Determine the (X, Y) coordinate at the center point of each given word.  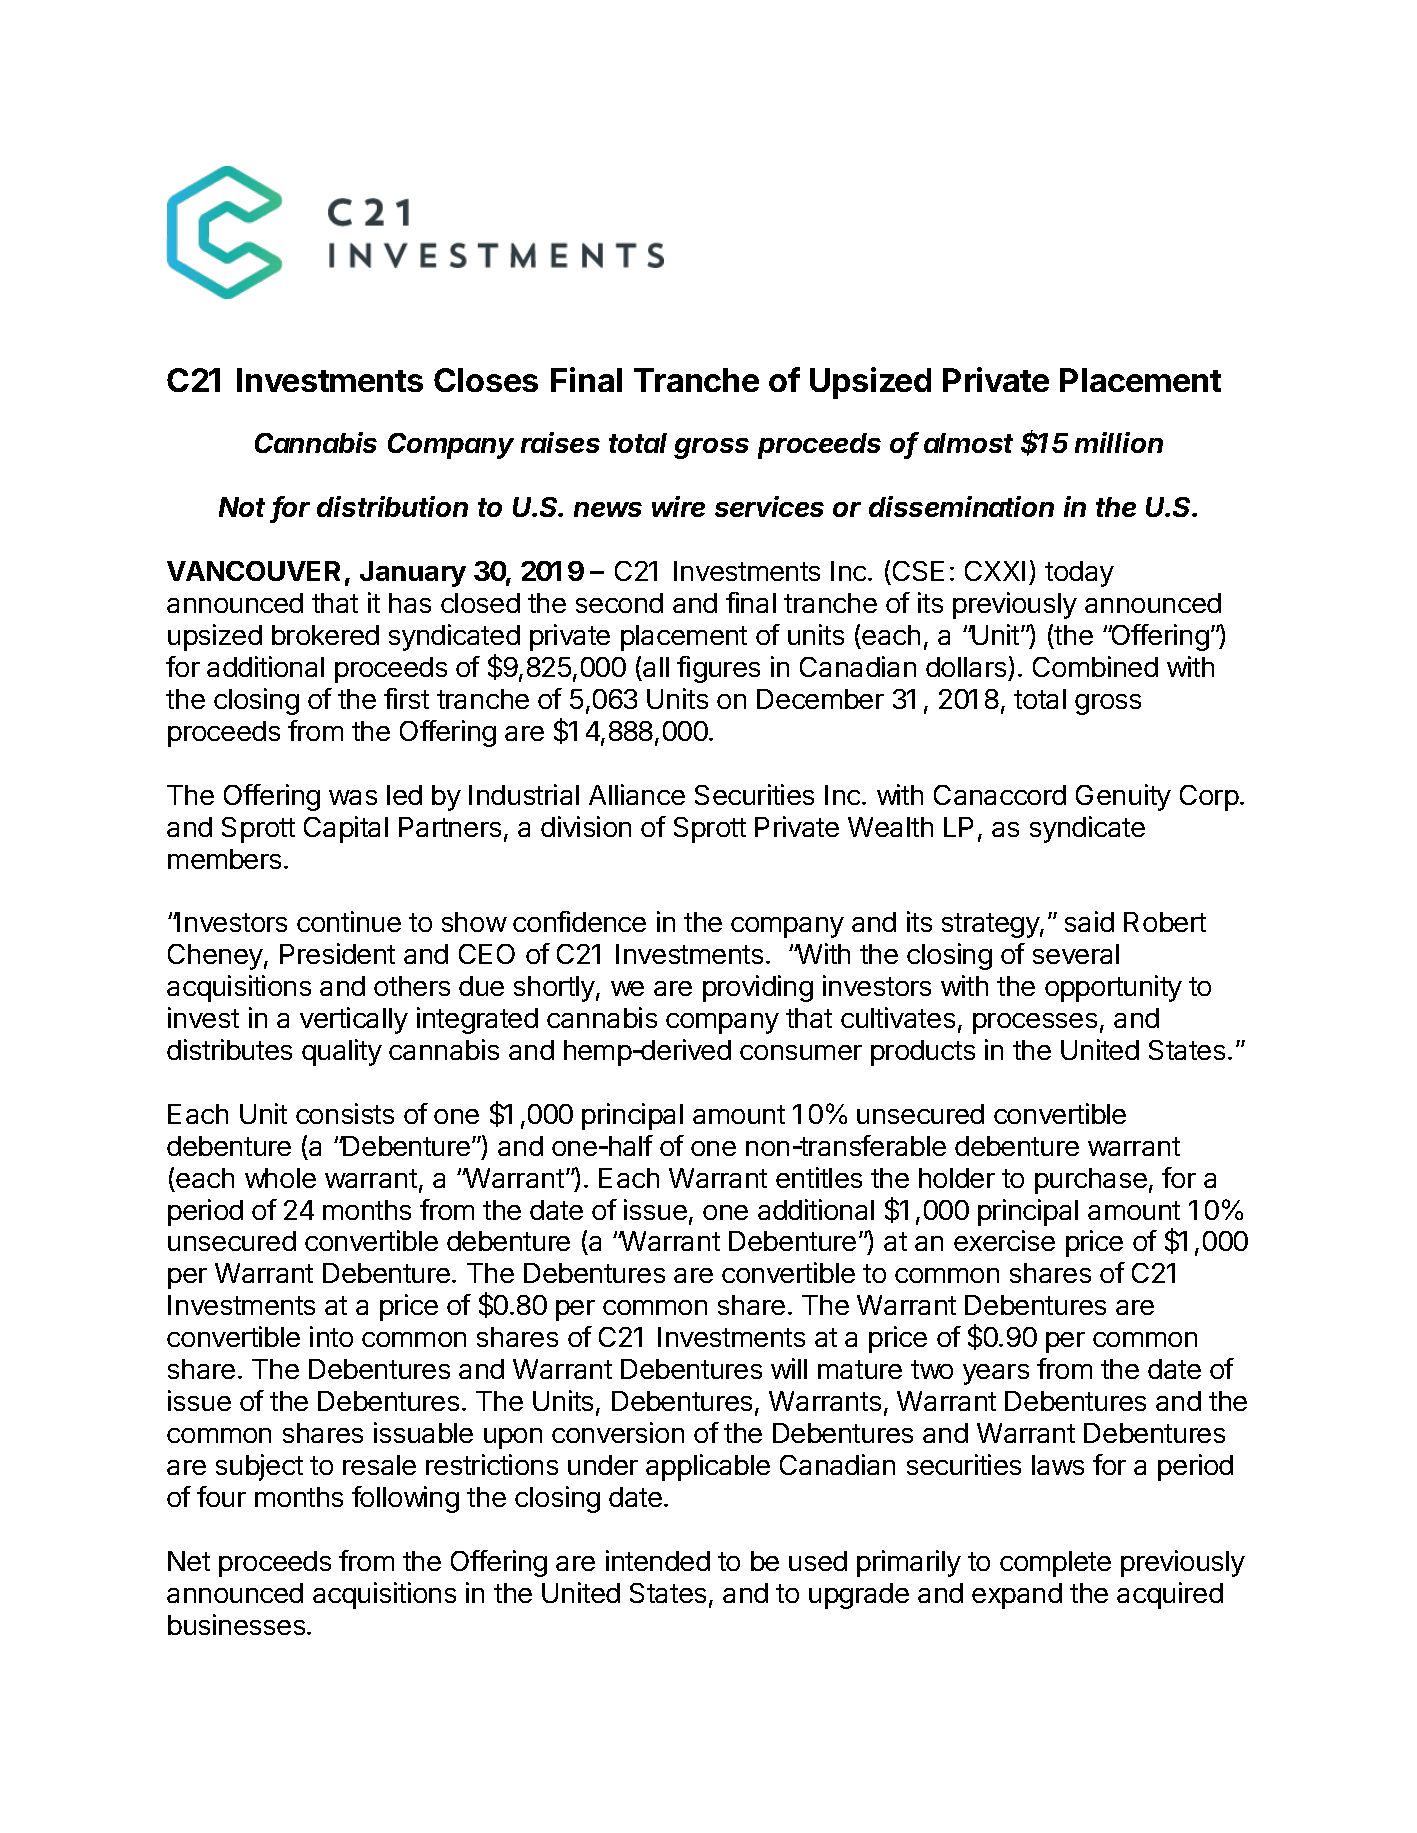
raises (560, 442)
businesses (236, 1624)
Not (242, 507)
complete (1055, 1564)
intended (658, 1560)
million (1119, 442)
